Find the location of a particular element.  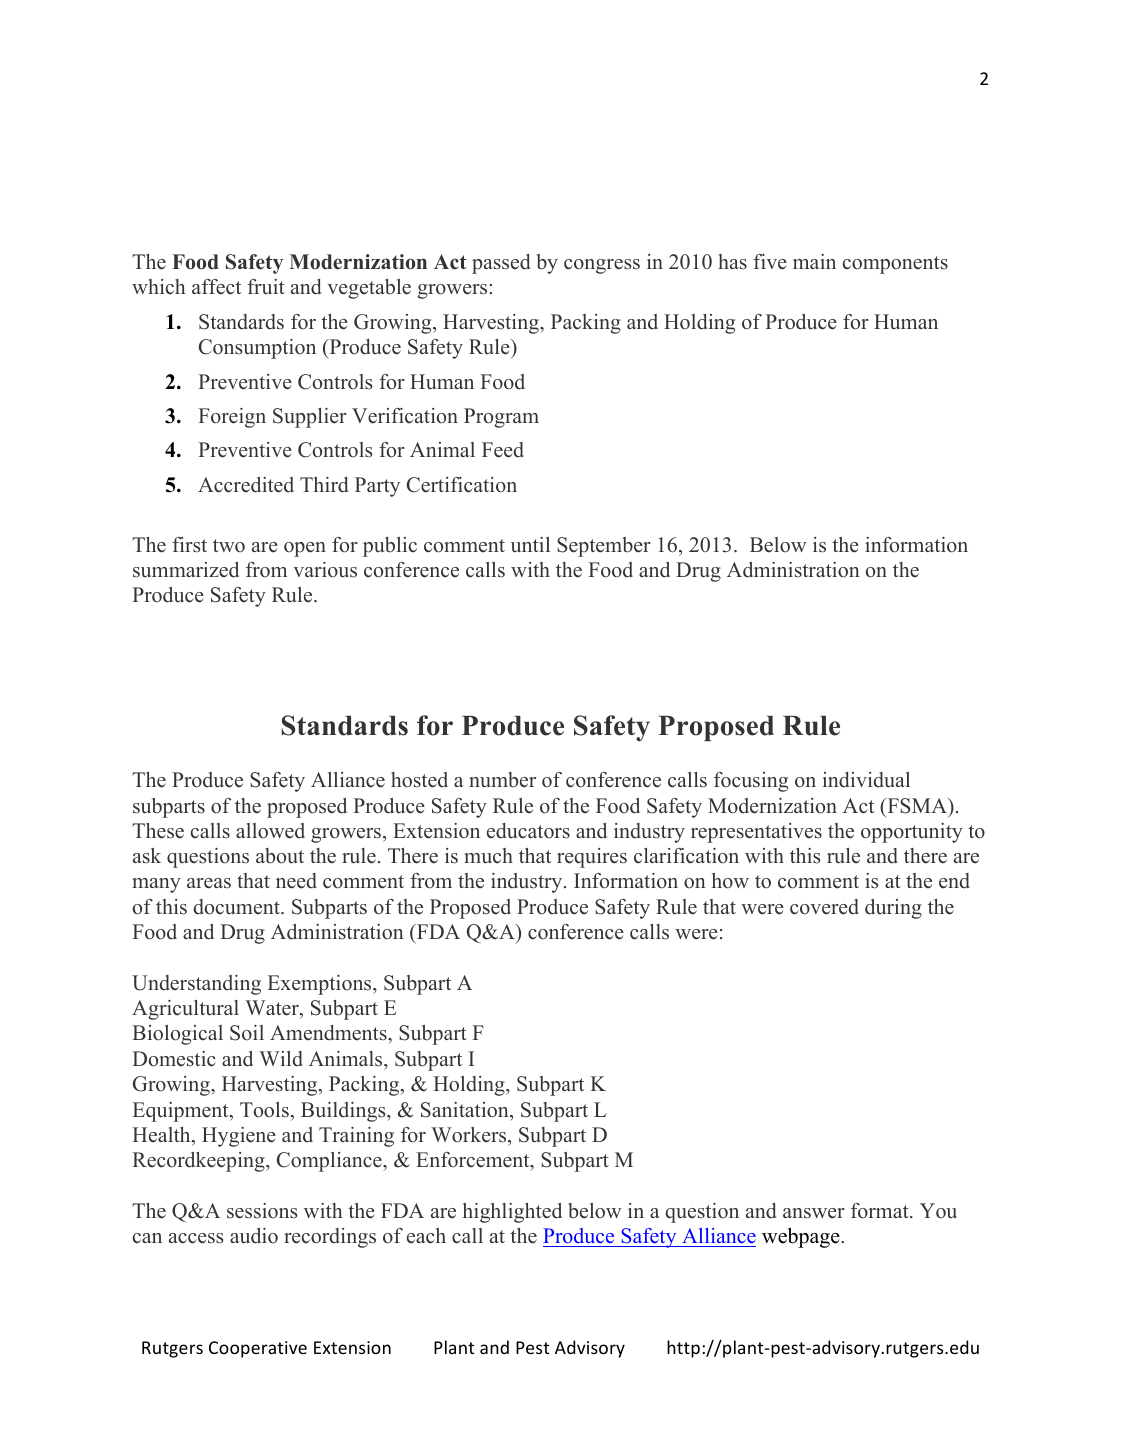

two is located at coordinates (229, 546).
